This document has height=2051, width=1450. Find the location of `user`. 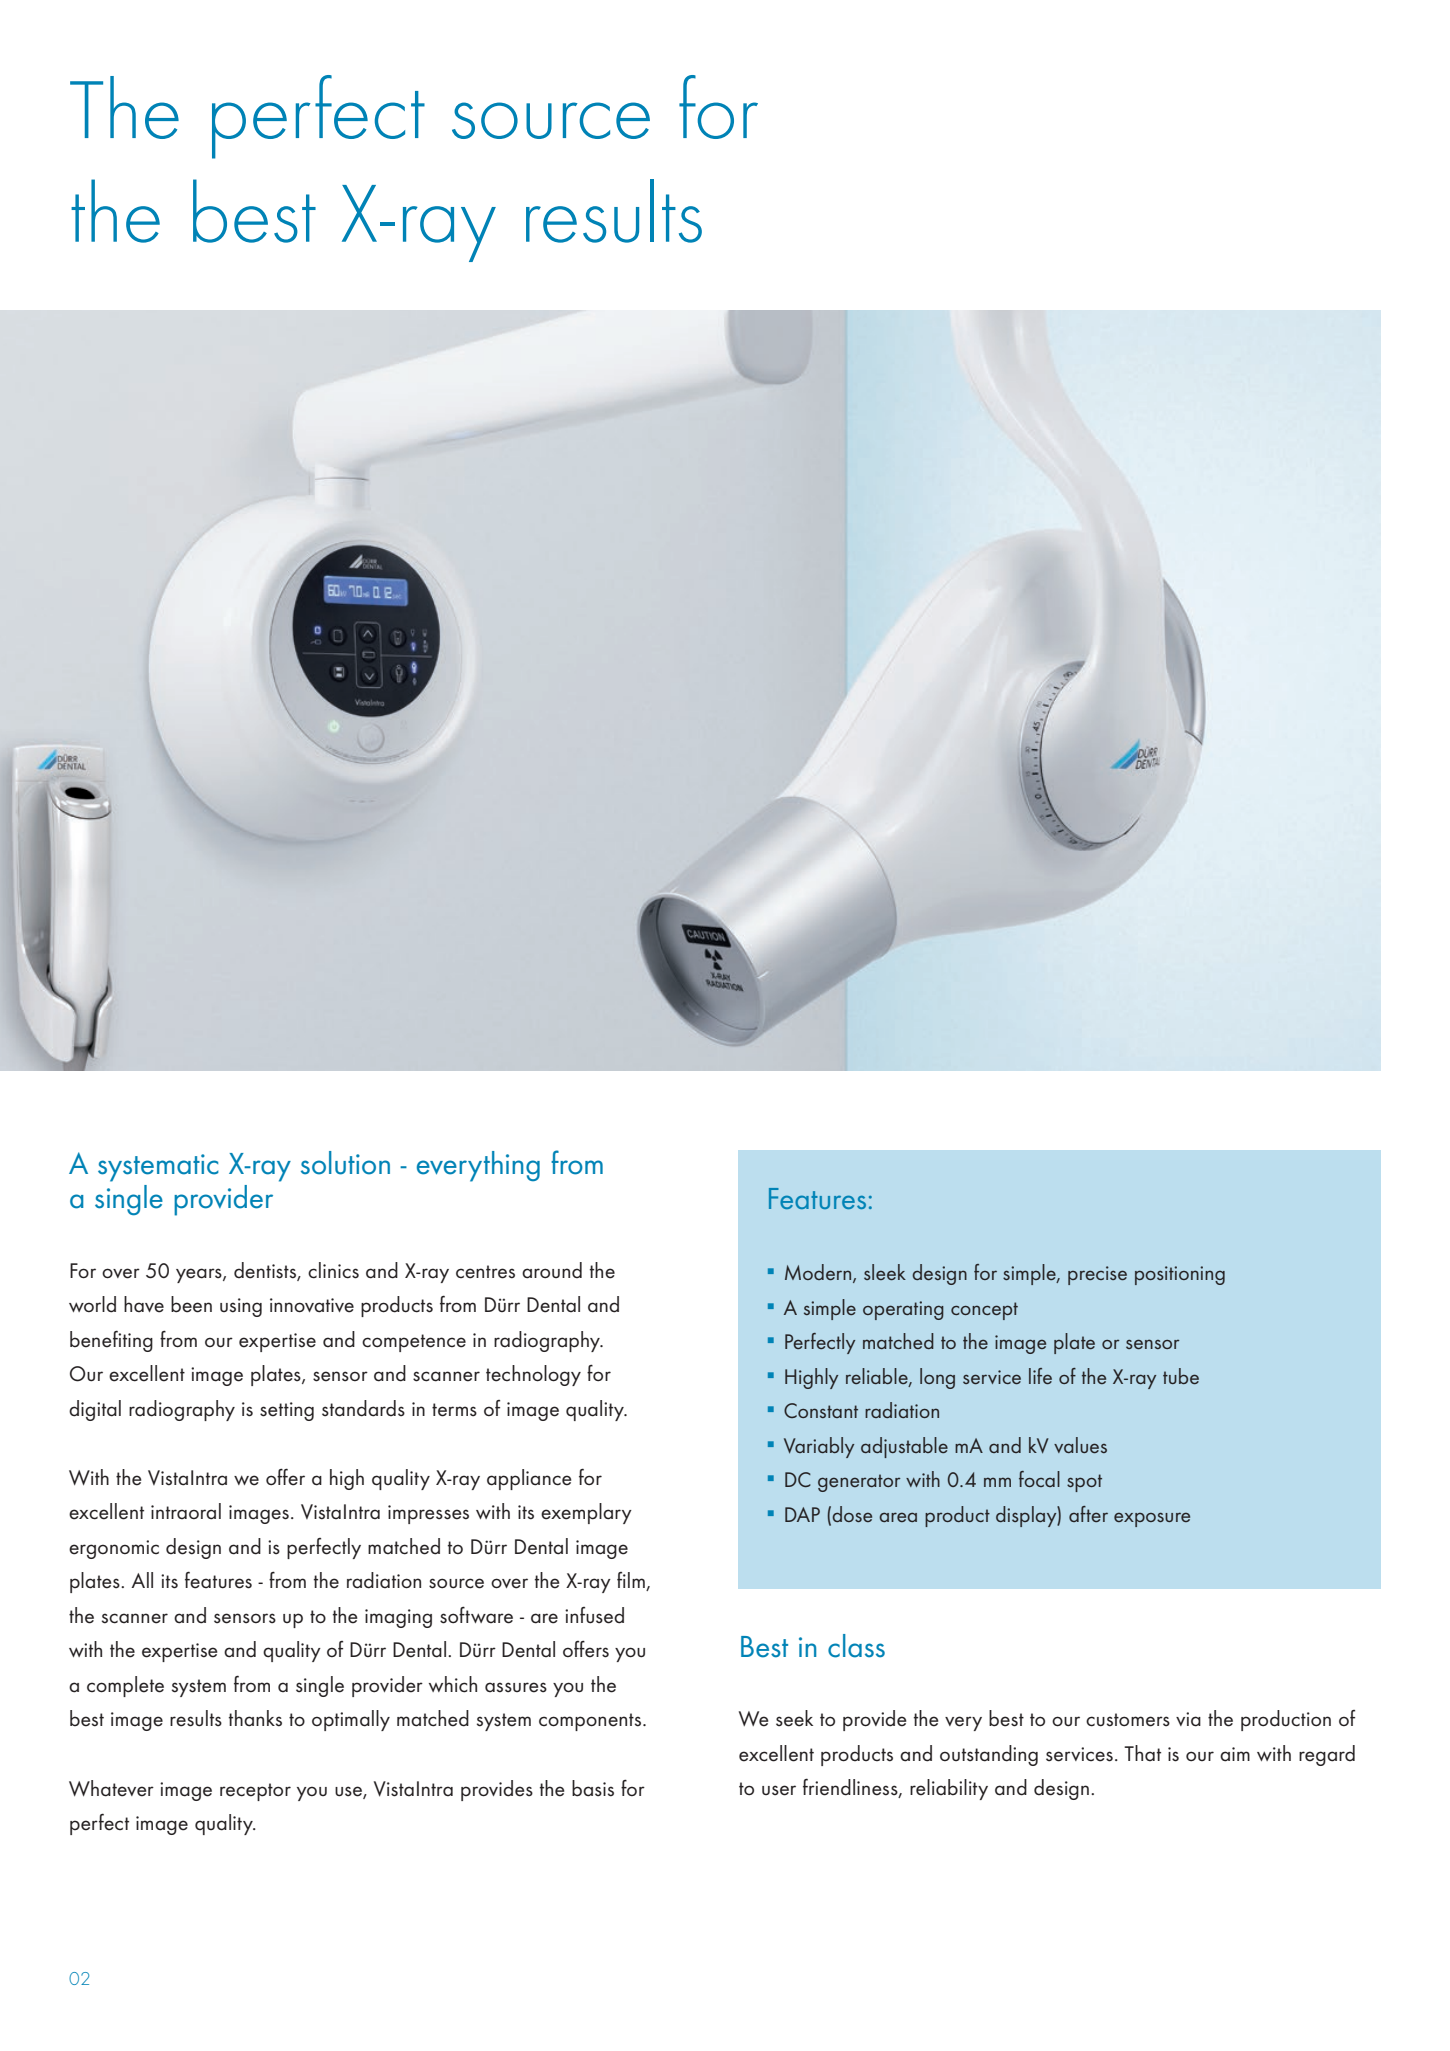

user is located at coordinates (779, 1790).
